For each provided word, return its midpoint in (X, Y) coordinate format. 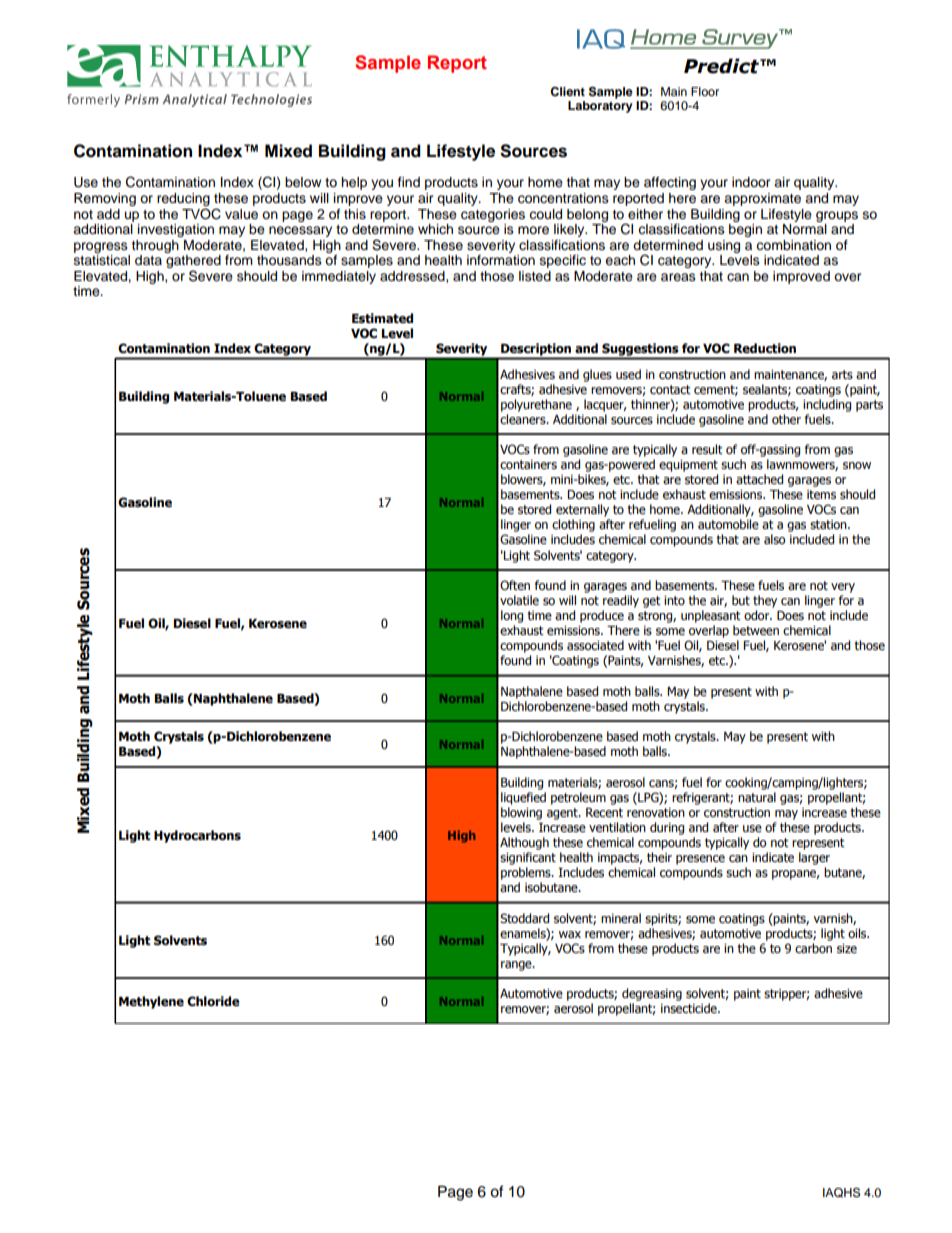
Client (567, 92)
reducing (183, 199)
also (774, 539)
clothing (573, 527)
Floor (705, 91)
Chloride (213, 1001)
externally (582, 510)
